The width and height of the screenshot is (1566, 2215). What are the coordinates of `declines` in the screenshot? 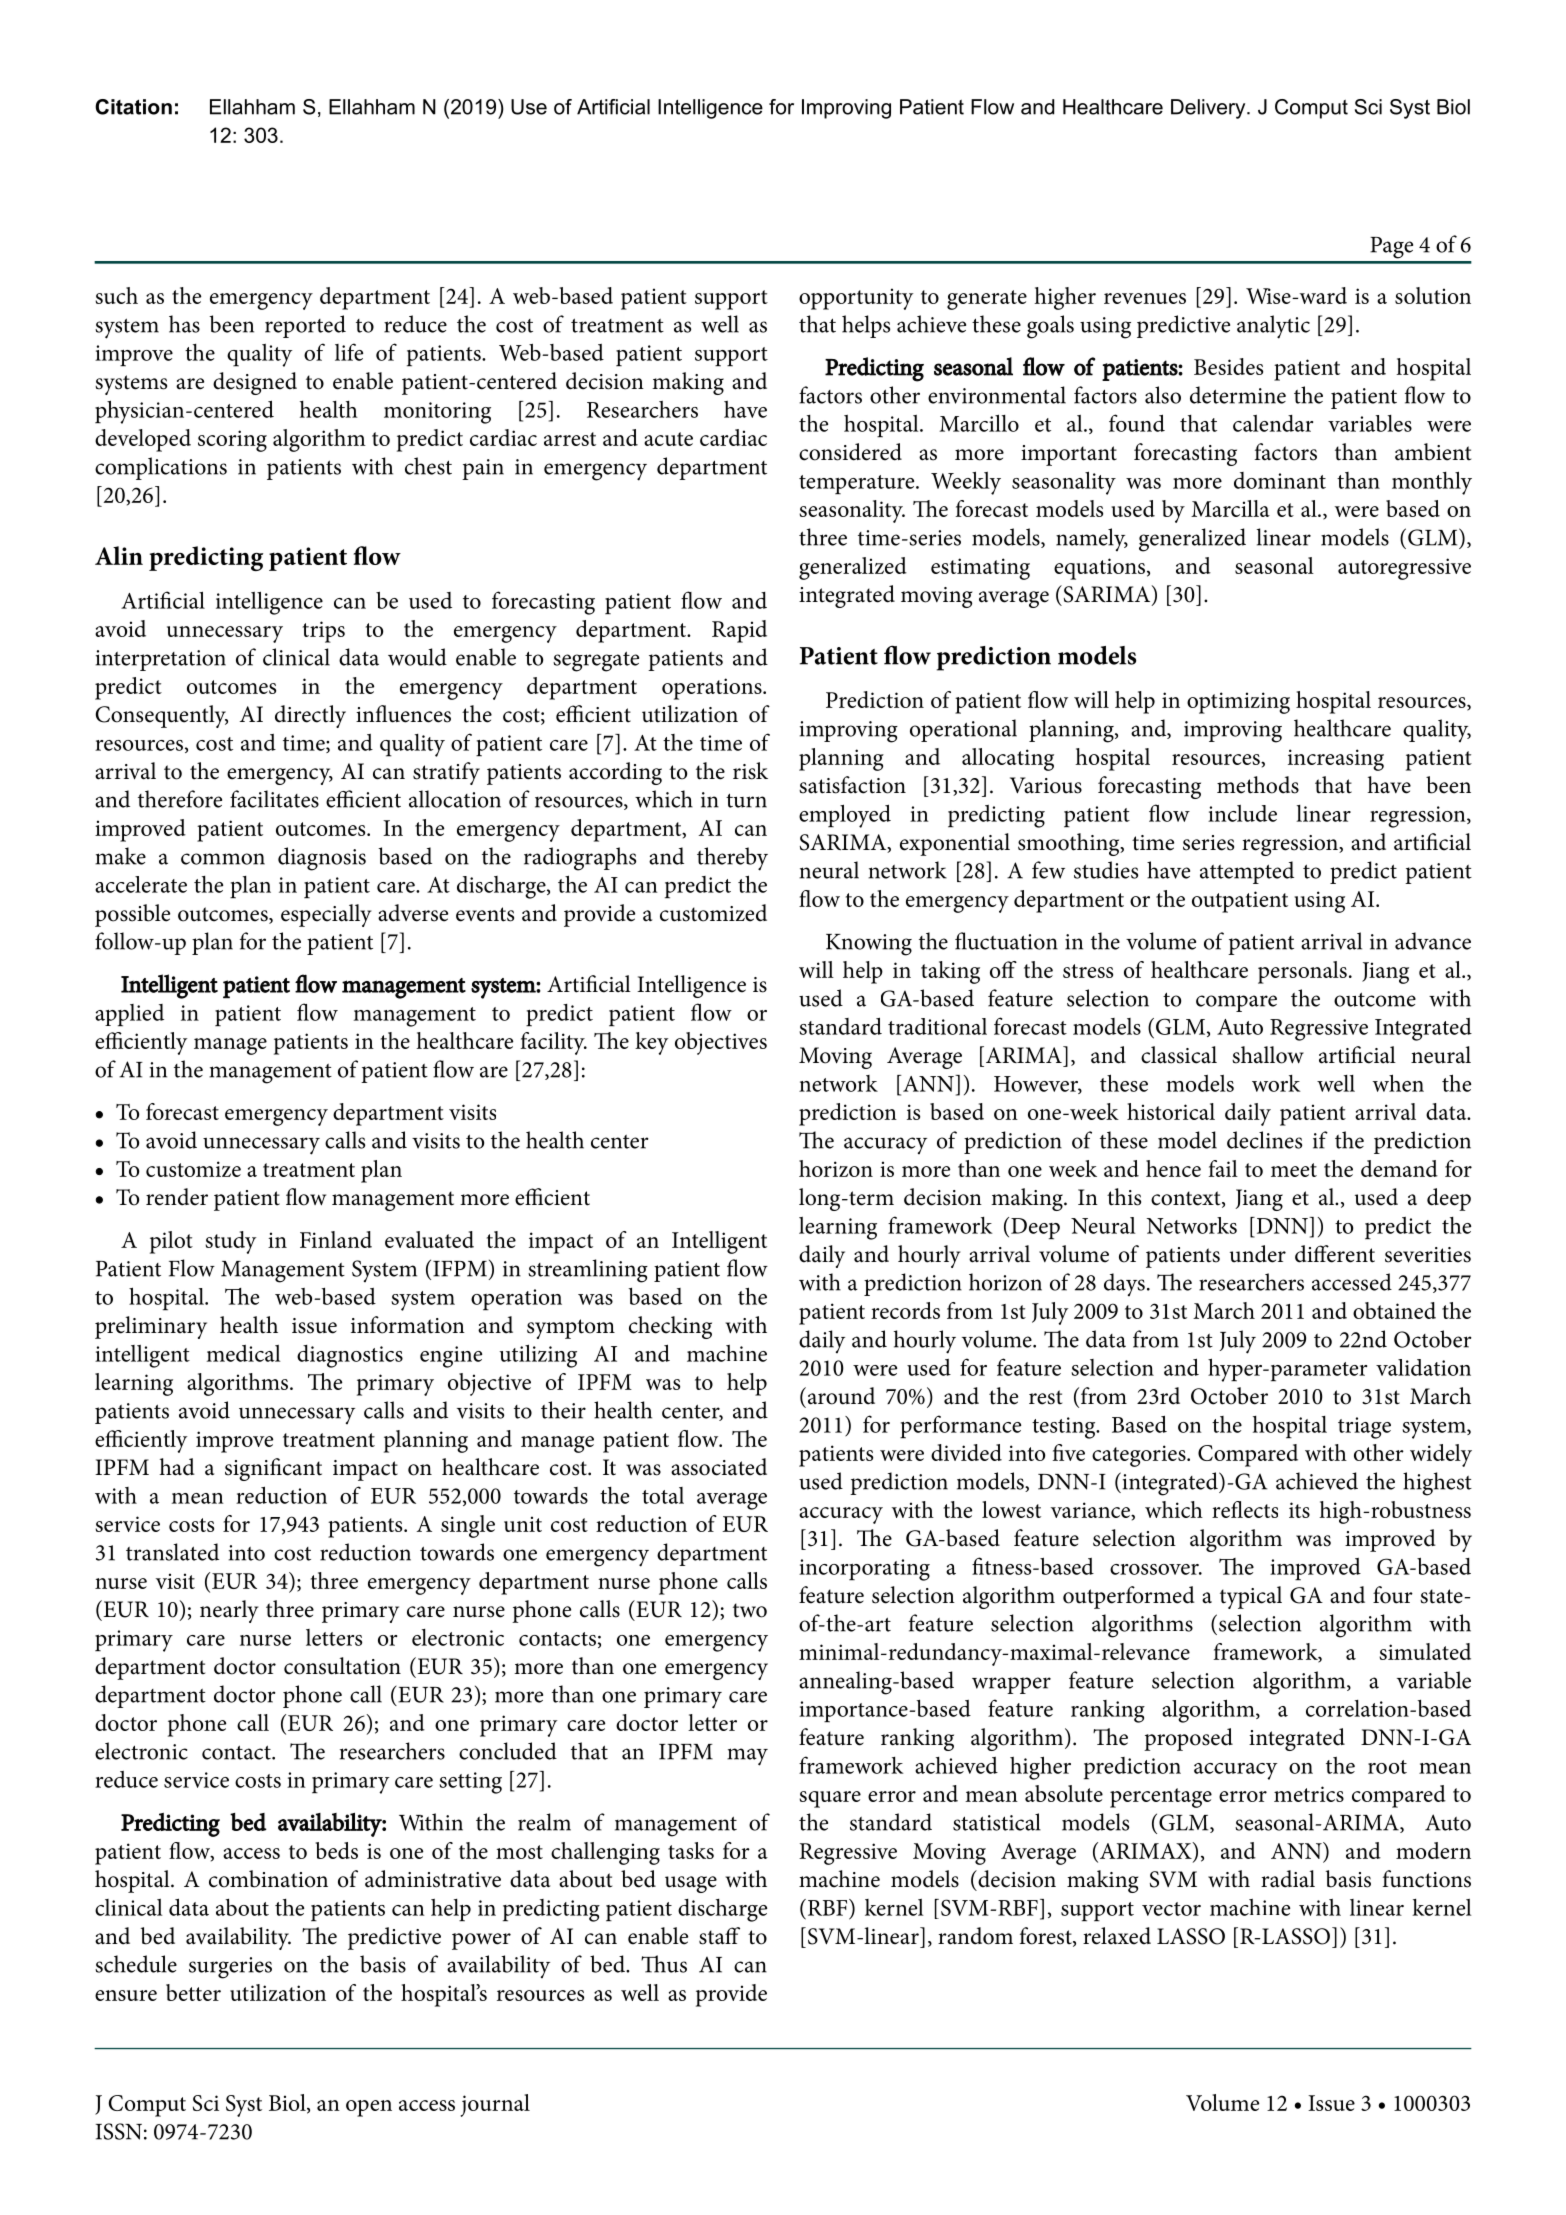 It's located at (1264, 1140).
